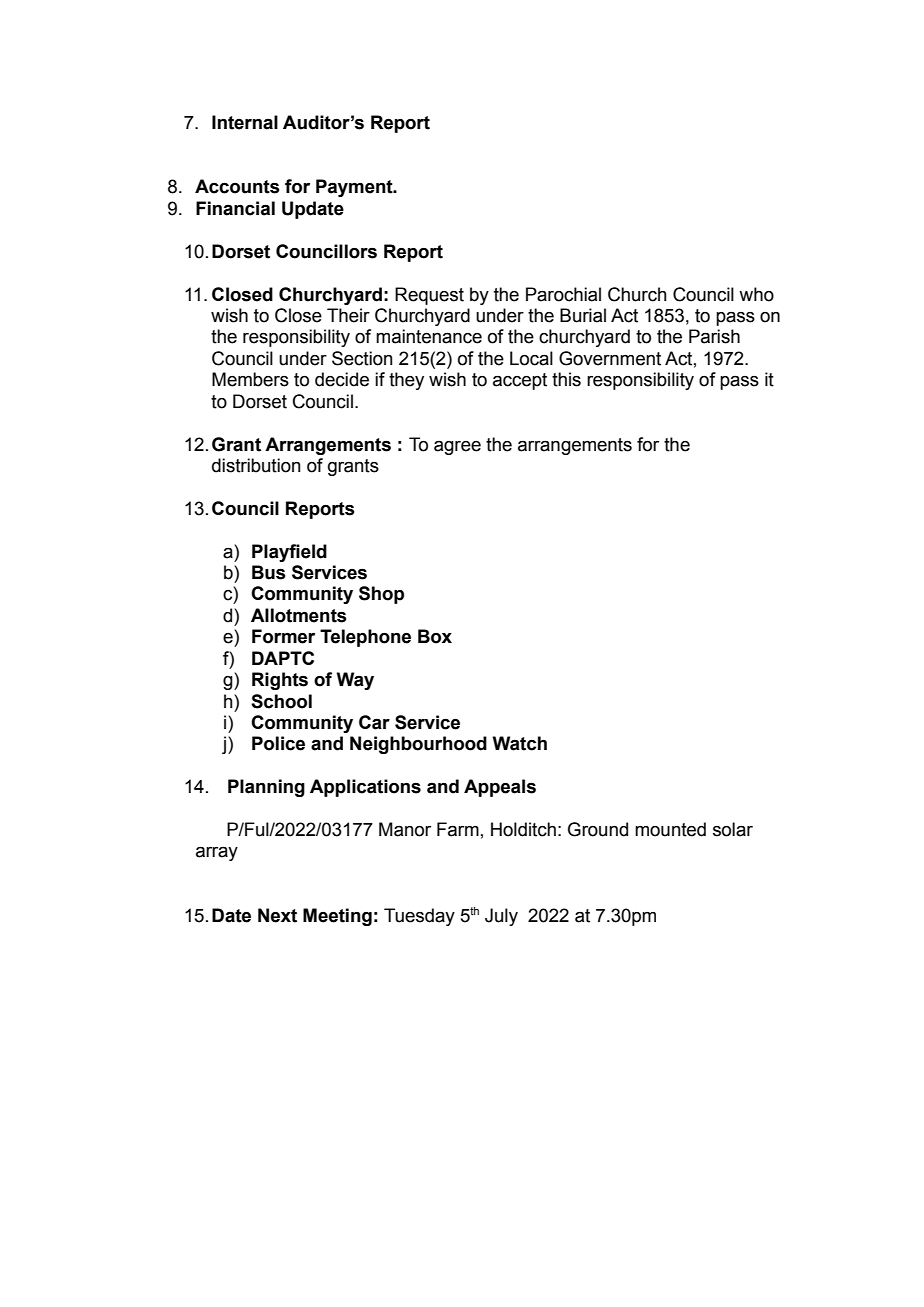 This screenshot has height=1307, width=924. I want to click on Members, so click(250, 379).
